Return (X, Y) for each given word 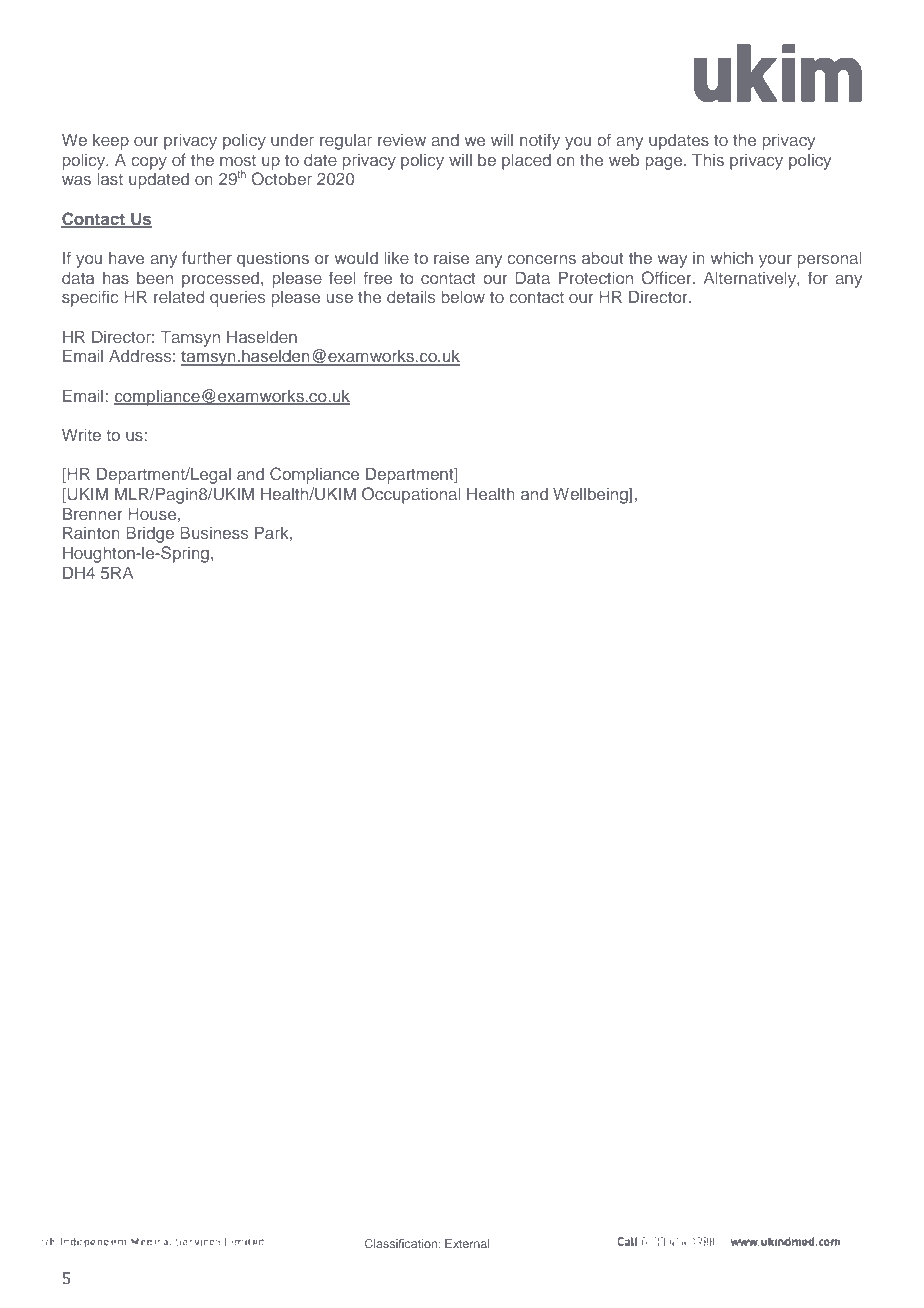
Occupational (411, 495)
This (708, 159)
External (467, 1243)
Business (214, 532)
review (402, 140)
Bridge (150, 534)
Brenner (92, 513)
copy (149, 163)
